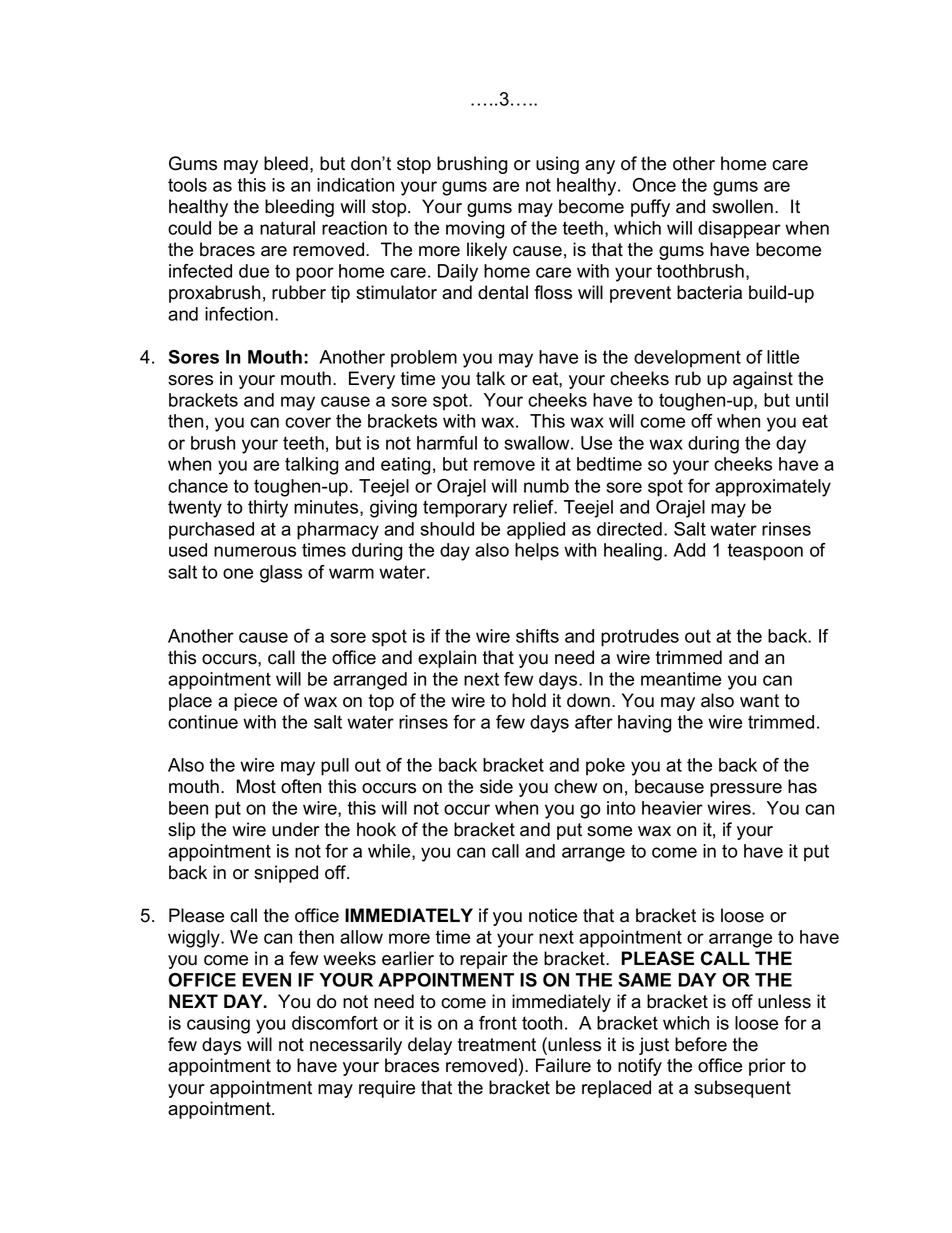  What do you see at coordinates (238, 573) in the page?
I see `one` at bounding box center [238, 573].
